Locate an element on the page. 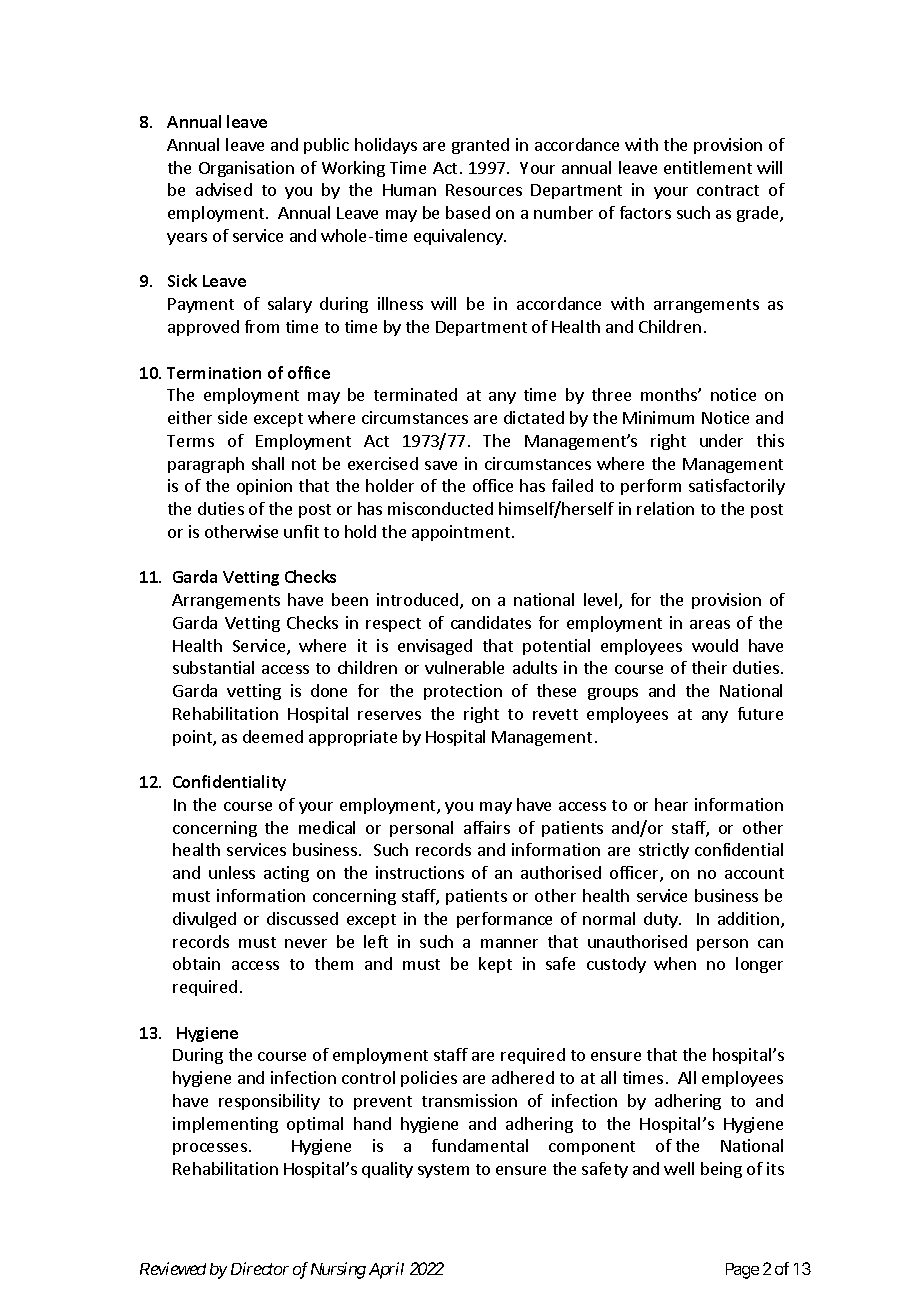 The image size is (924, 1308). Director is located at coordinates (260, 1268).
